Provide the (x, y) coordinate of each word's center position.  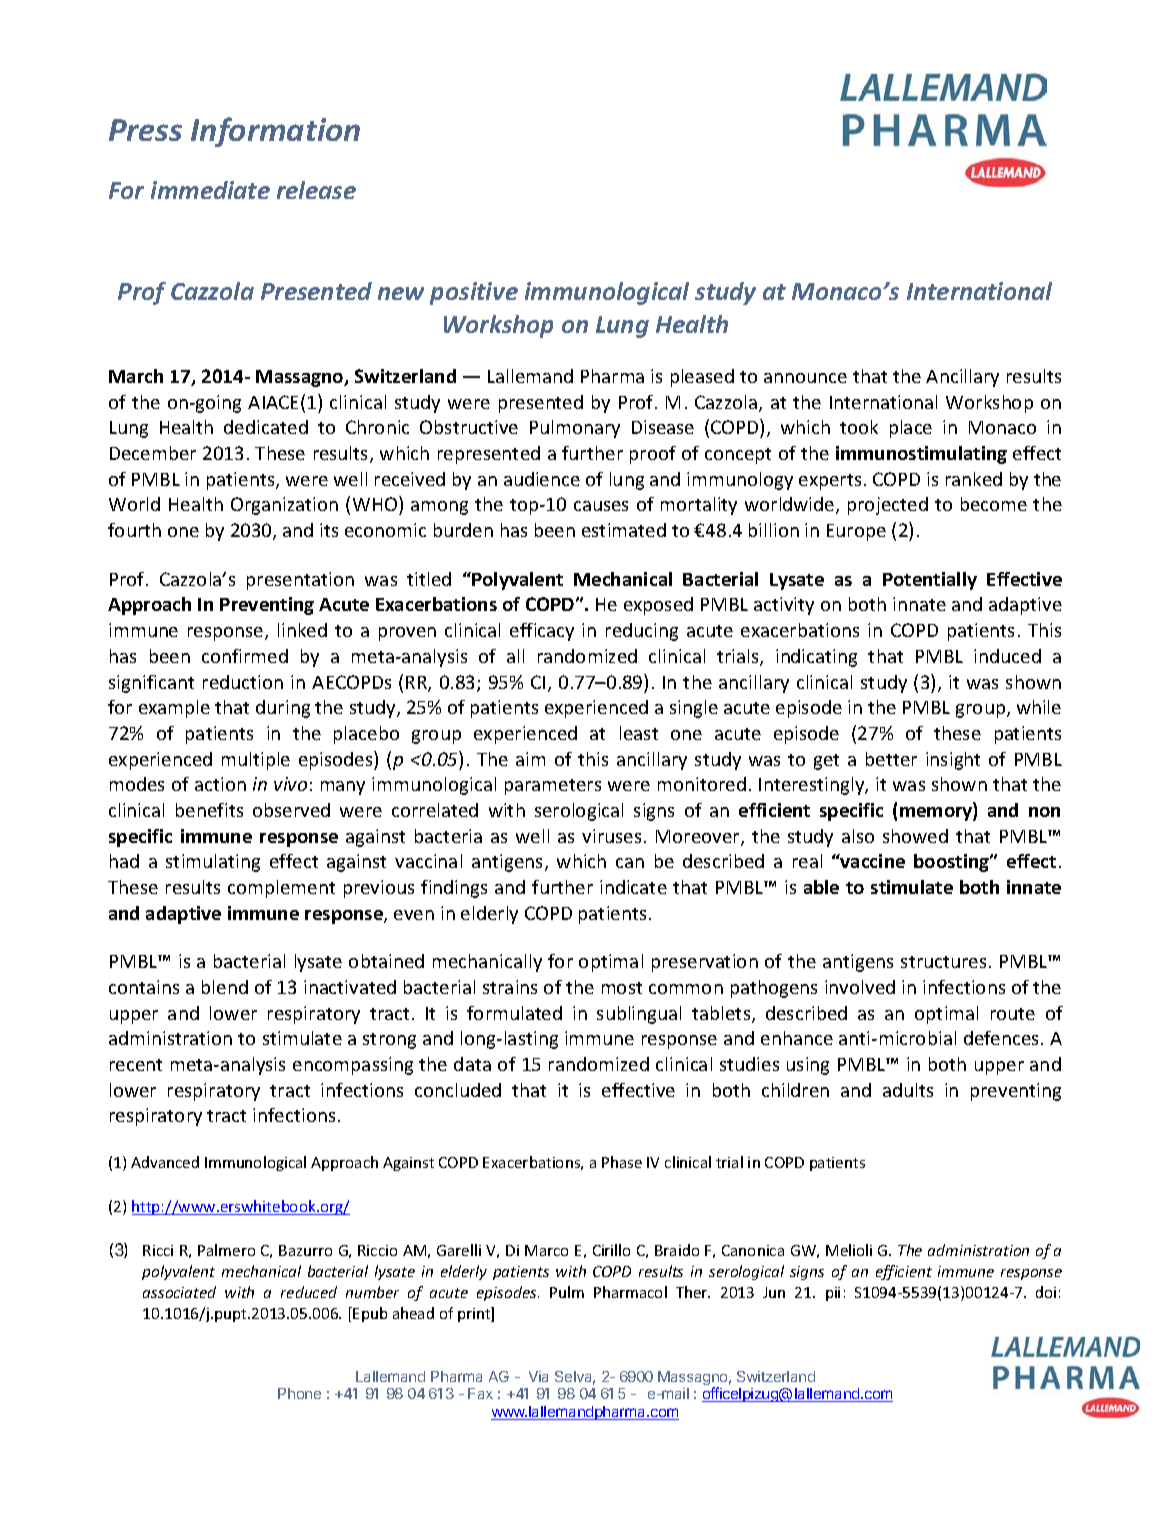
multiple (256, 761)
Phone (299, 1393)
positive (474, 293)
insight (953, 761)
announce (805, 378)
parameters (553, 787)
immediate (210, 190)
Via (538, 1376)
